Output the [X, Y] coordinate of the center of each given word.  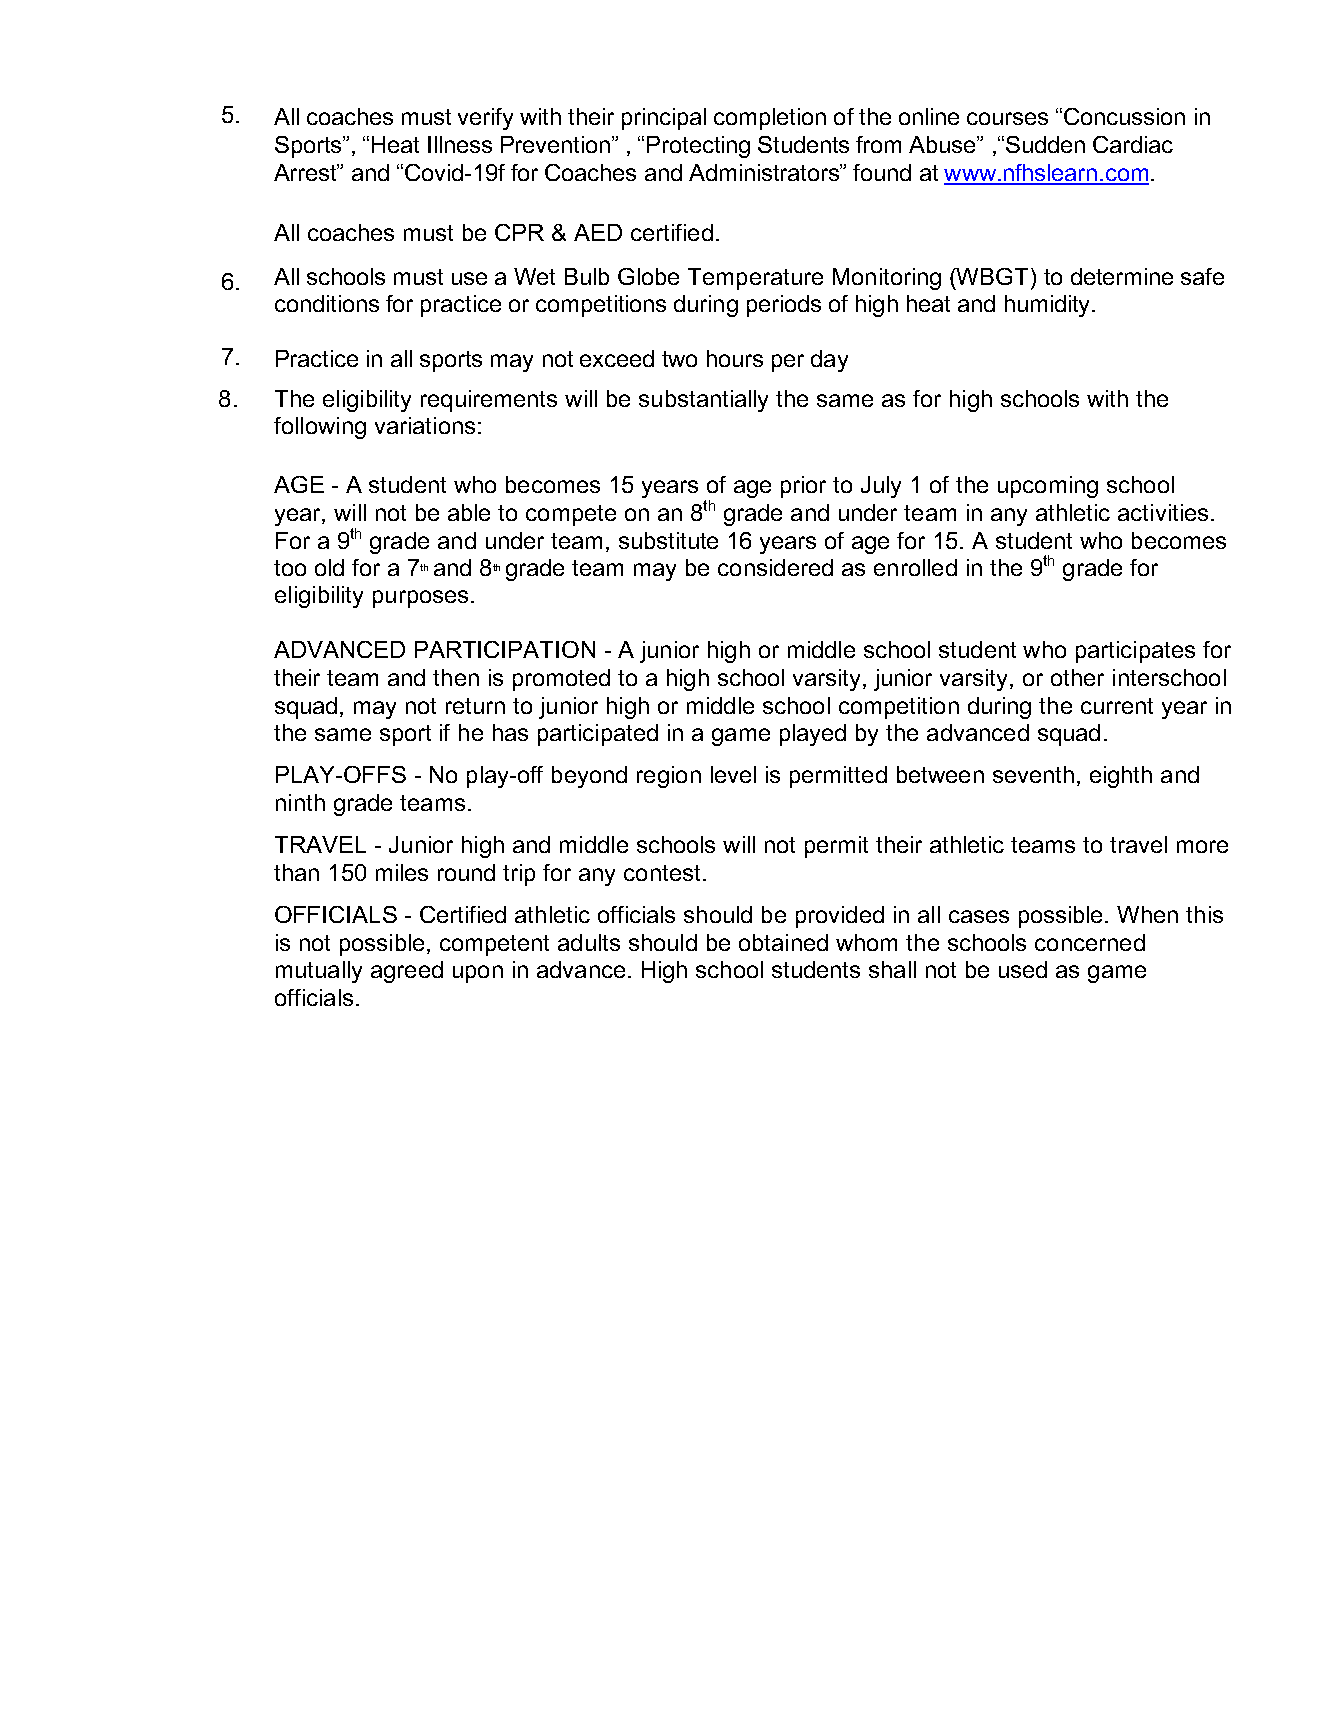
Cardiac [1133, 144]
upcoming [1048, 487]
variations [425, 425]
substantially [703, 401]
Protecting [698, 147]
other [1077, 677]
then [456, 677]
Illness [460, 144]
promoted [561, 680]
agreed [407, 972]
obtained [783, 942]
